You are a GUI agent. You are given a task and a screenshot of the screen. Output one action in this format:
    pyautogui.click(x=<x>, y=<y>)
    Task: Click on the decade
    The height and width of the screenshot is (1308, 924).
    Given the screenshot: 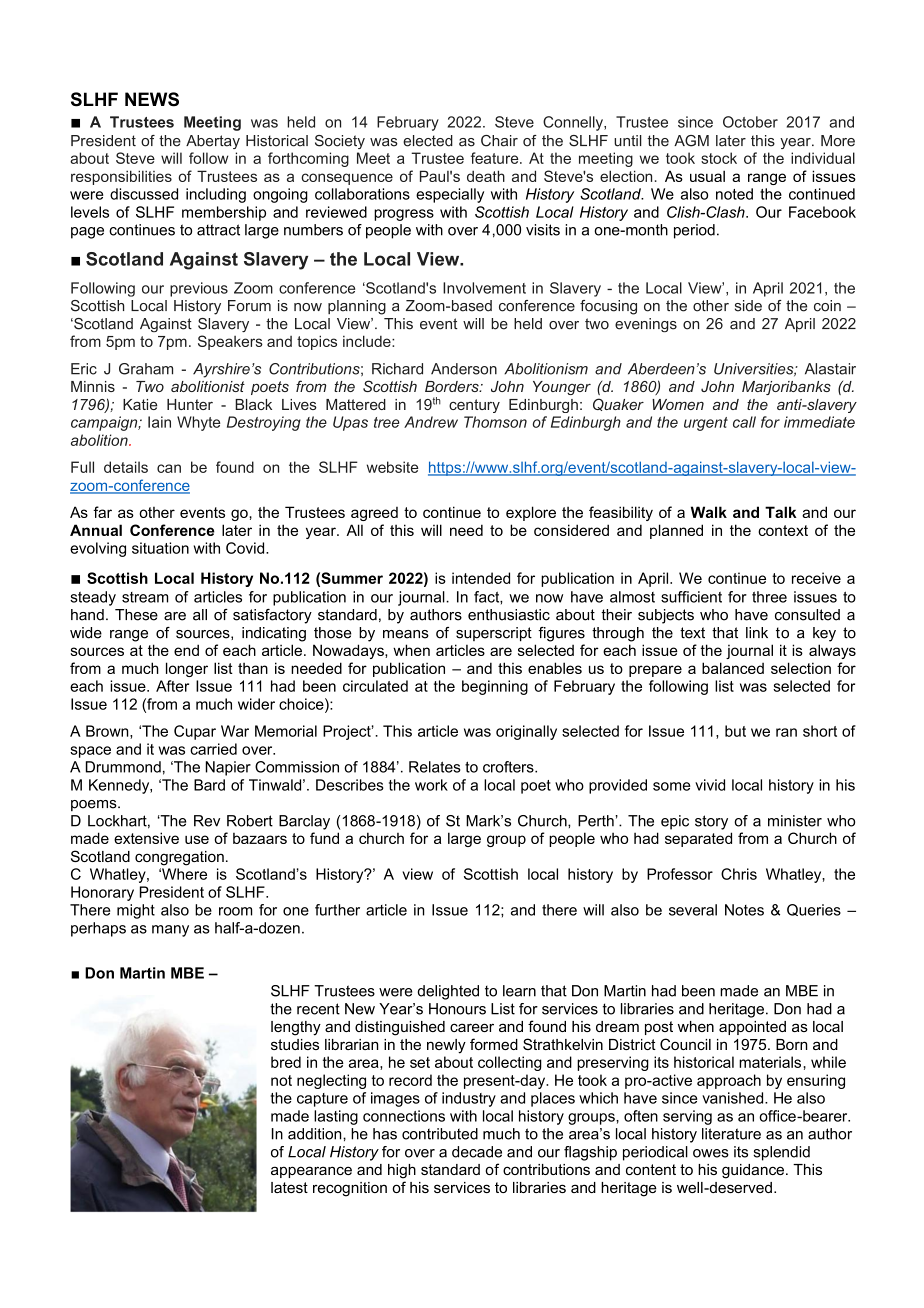 What is the action you would take?
    pyautogui.click(x=477, y=1152)
